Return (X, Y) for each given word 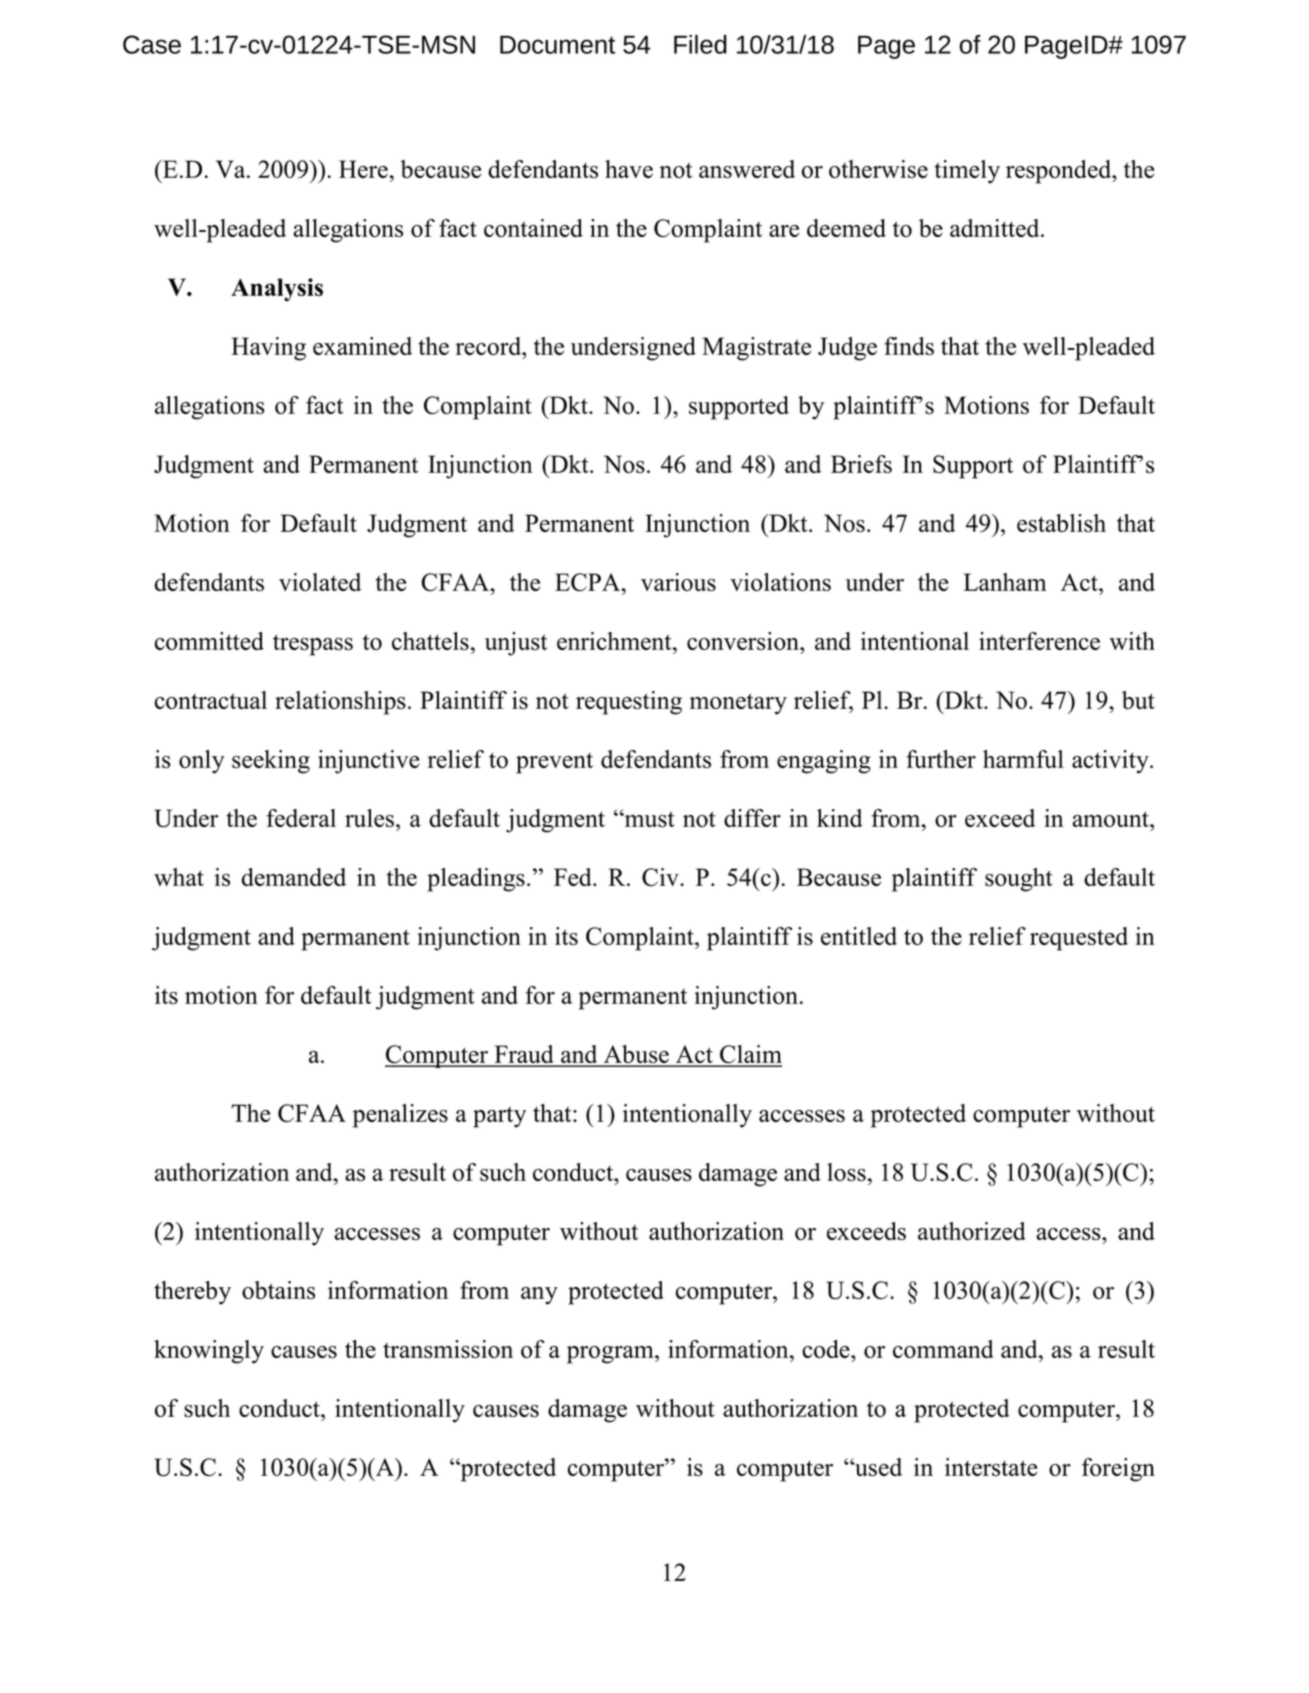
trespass (313, 645)
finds (909, 346)
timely (967, 172)
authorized (972, 1231)
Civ (661, 877)
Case (152, 44)
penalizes (400, 1116)
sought (1019, 880)
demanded (294, 877)
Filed (700, 44)
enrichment (615, 641)
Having (268, 349)
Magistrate (756, 349)
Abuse (636, 1055)
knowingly (209, 1352)
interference (1039, 641)
